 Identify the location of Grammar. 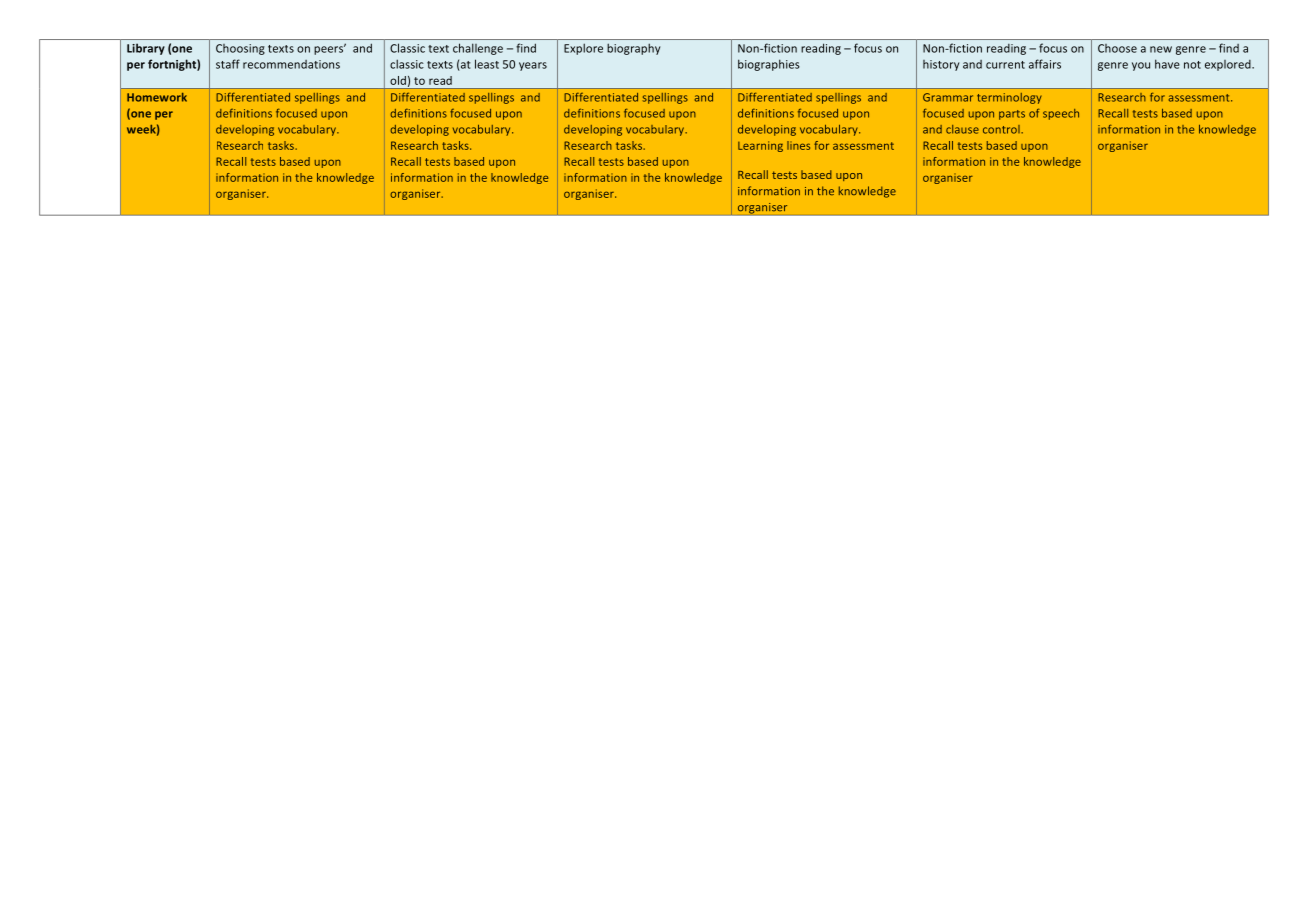
(948, 97).
